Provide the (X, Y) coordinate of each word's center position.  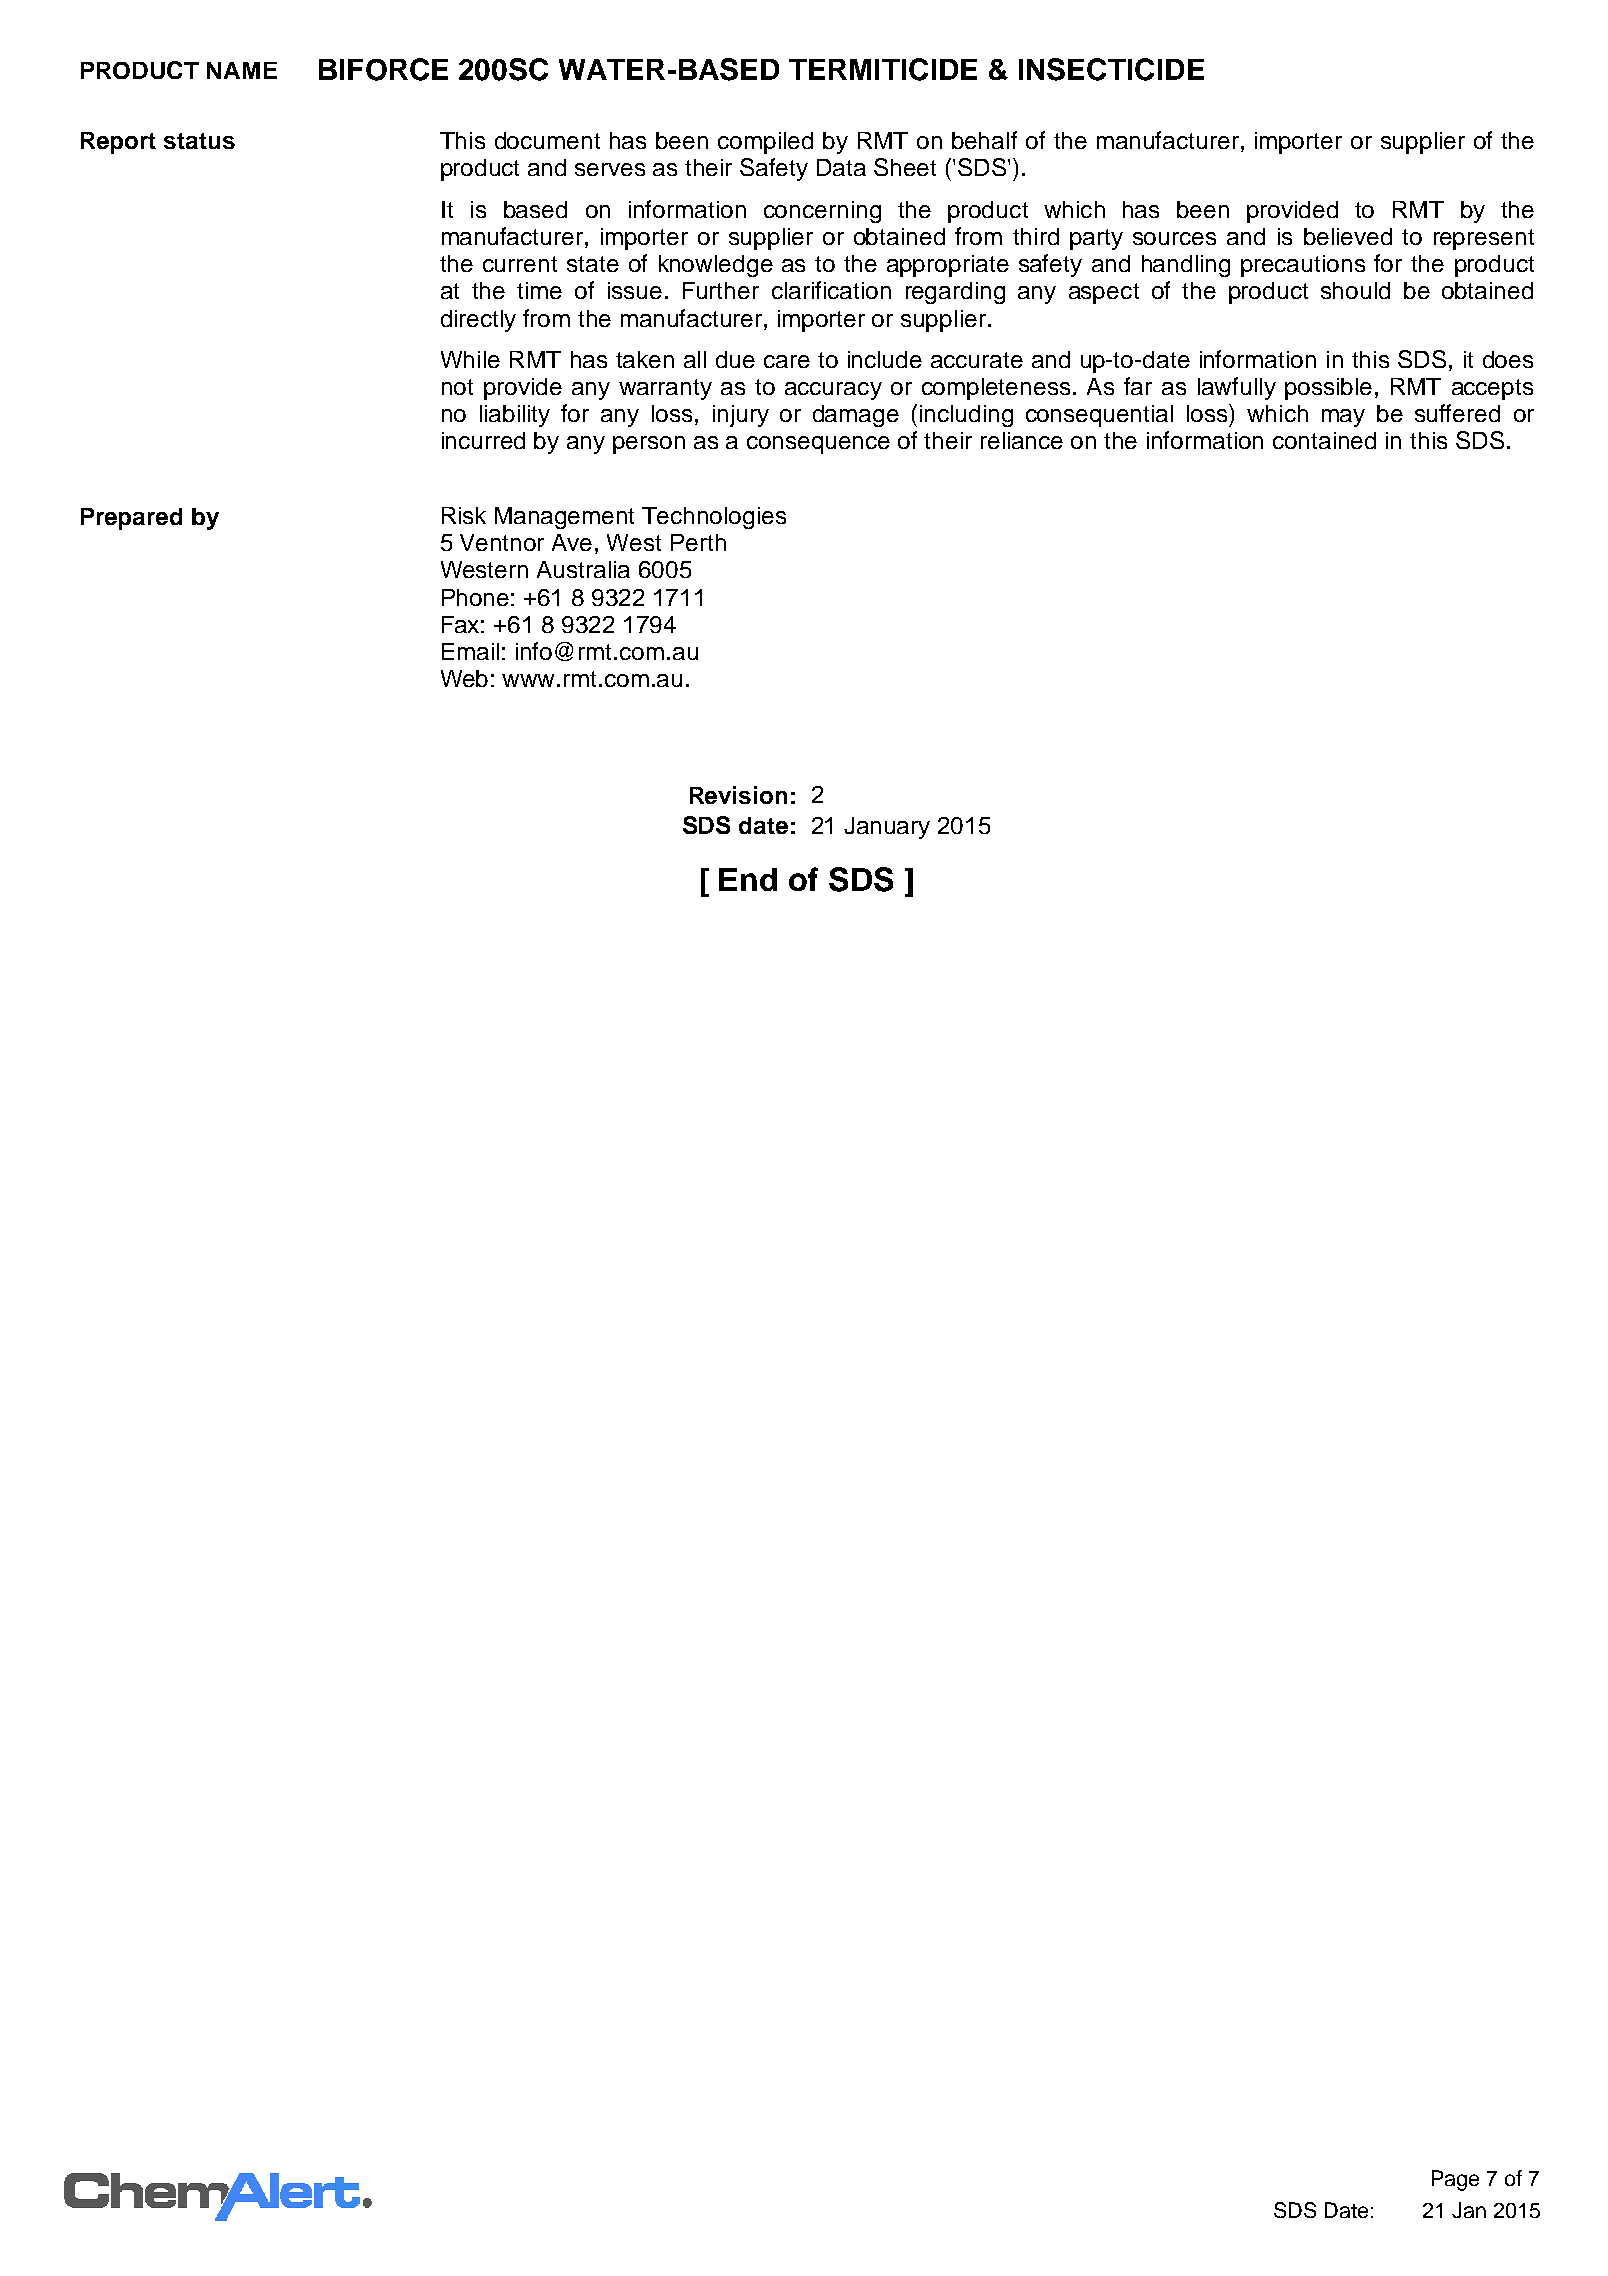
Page (1455, 2180)
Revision (738, 795)
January (887, 828)
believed (1348, 236)
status (199, 141)
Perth (698, 542)
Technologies (714, 518)
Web (464, 678)
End (748, 879)
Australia (583, 569)
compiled (765, 143)
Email (470, 651)
